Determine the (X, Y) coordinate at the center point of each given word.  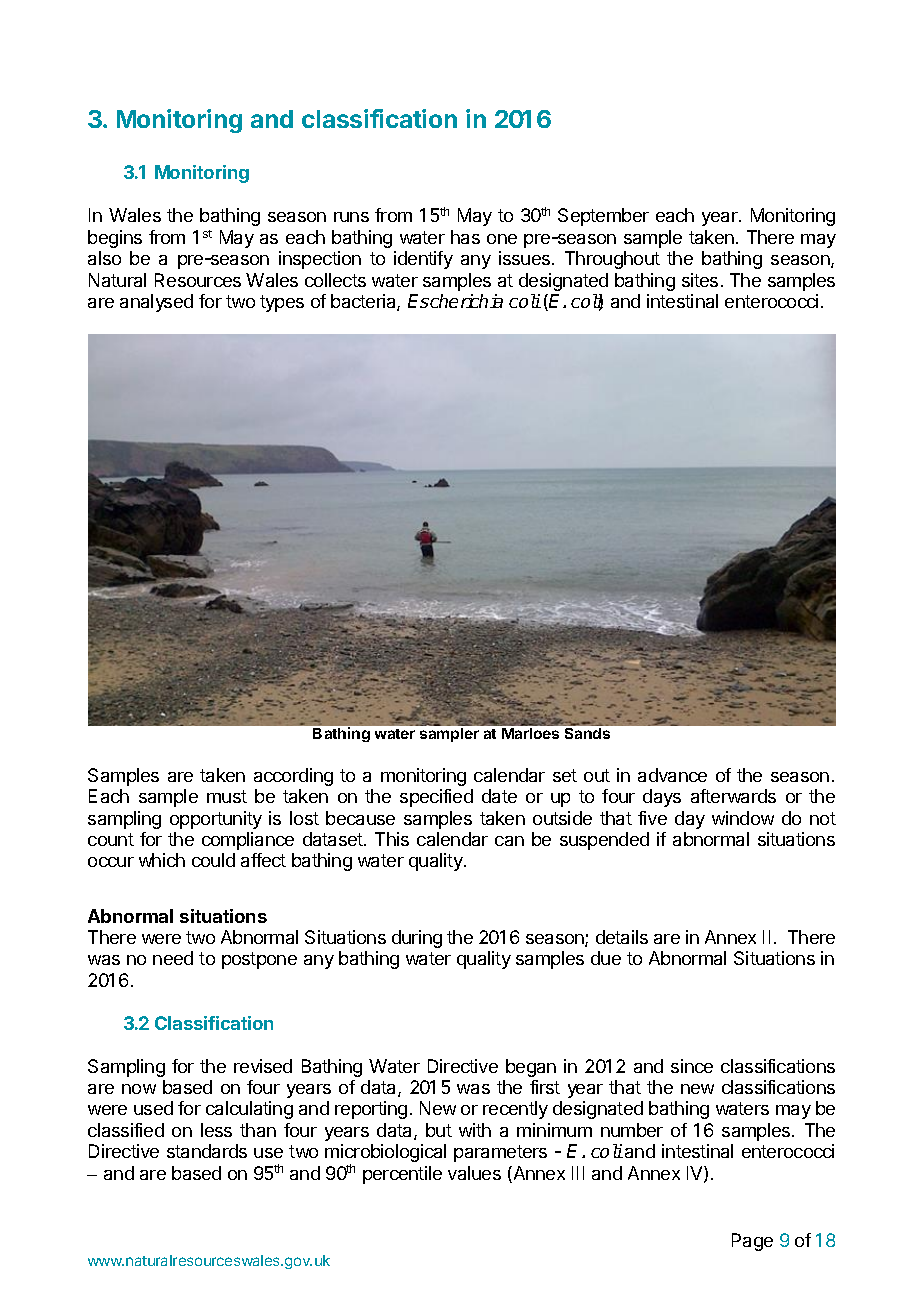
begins (115, 239)
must (227, 796)
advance (672, 775)
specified (436, 798)
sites (700, 280)
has (465, 237)
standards (207, 1151)
